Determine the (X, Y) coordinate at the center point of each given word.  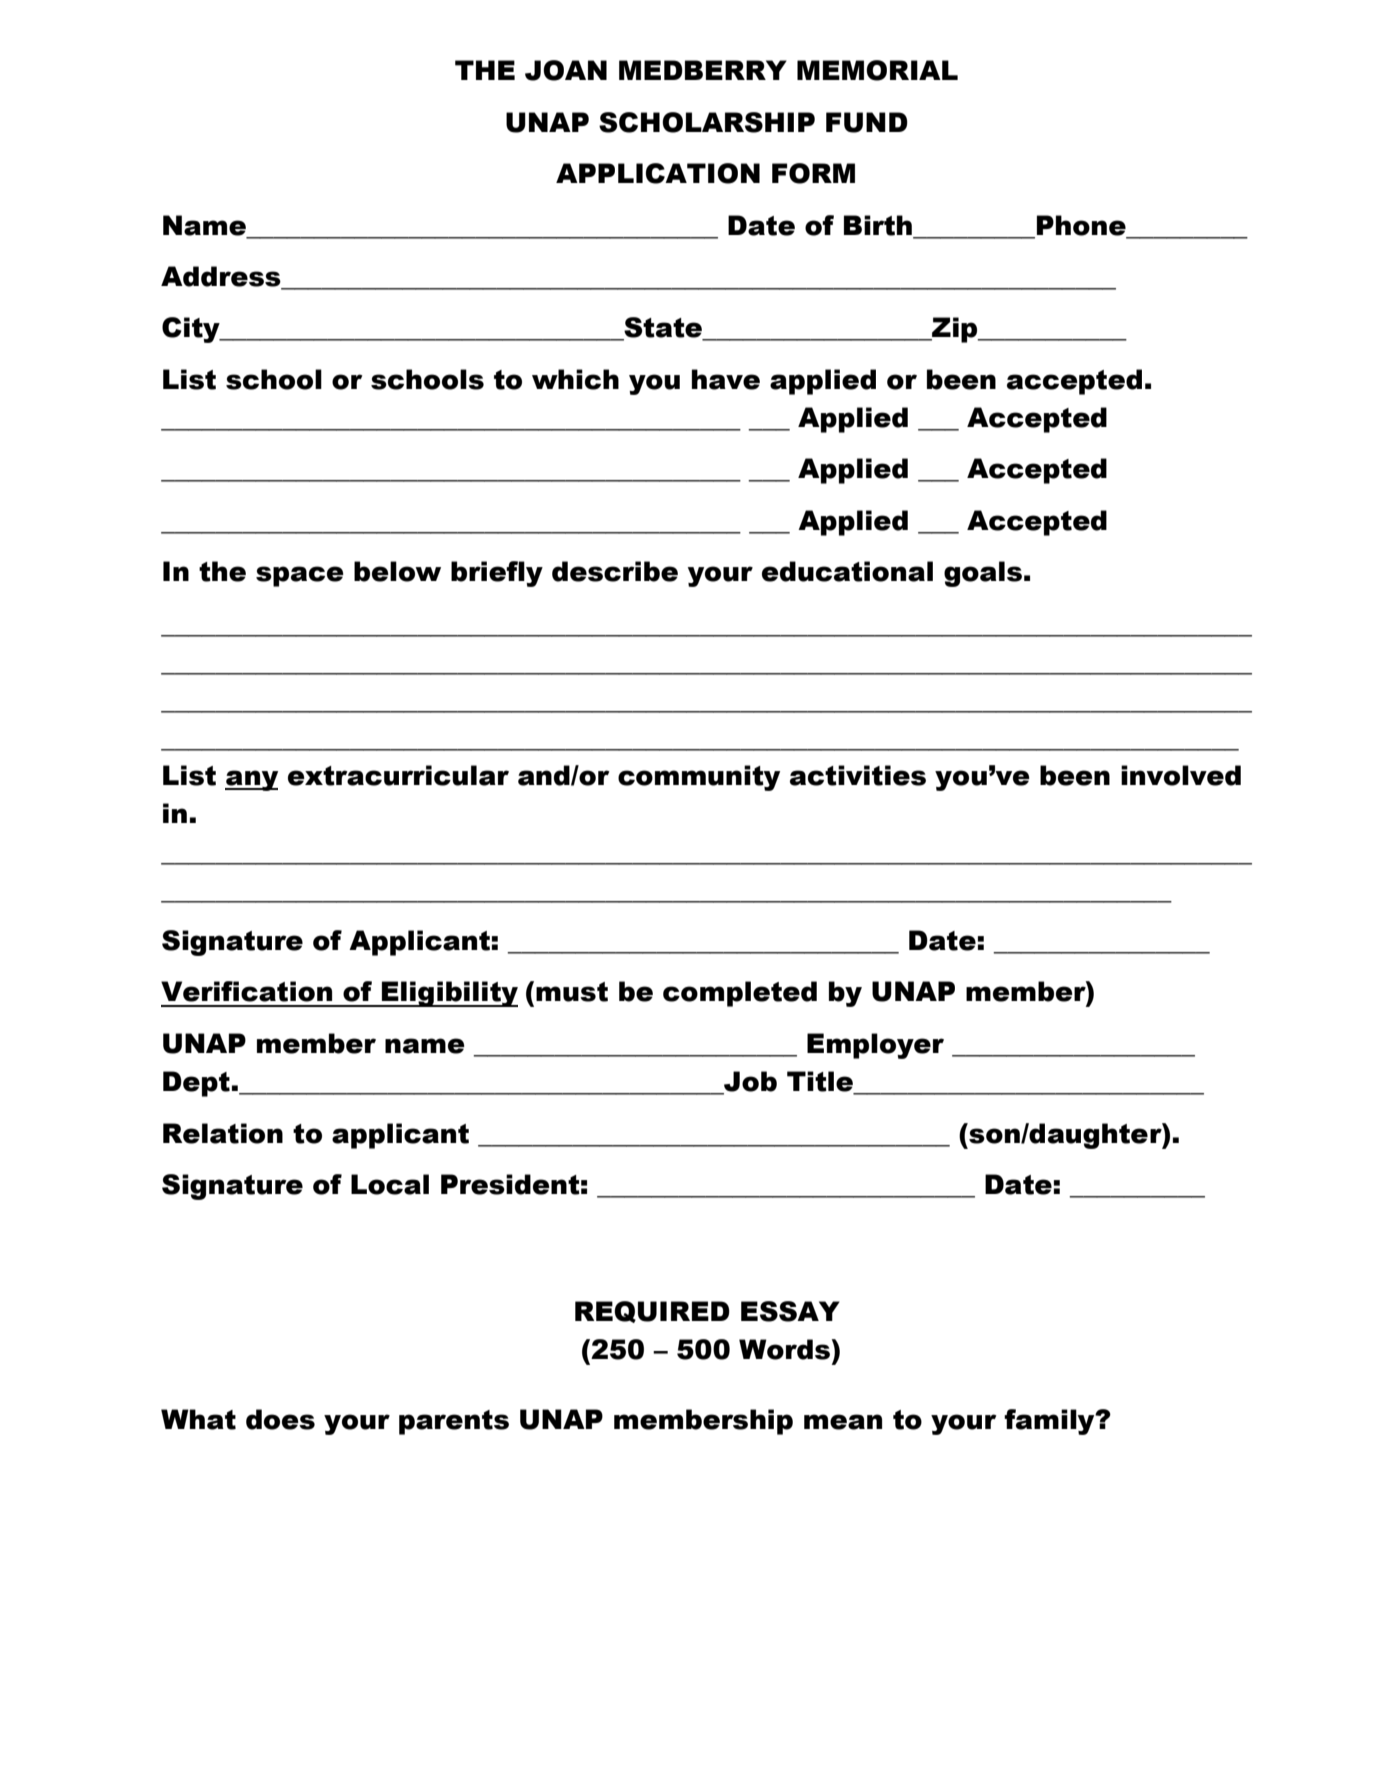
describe (615, 571)
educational (847, 571)
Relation (223, 1133)
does (280, 1419)
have (726, 379)
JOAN (566, 70)
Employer (875, 1046)
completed (740, 994)
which (575, 379)
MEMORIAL (877, 70)
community (699, 778)
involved (1181, 775)
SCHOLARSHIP (707, 122)
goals (983, 574)
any (251, 780)
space (300, 576)
